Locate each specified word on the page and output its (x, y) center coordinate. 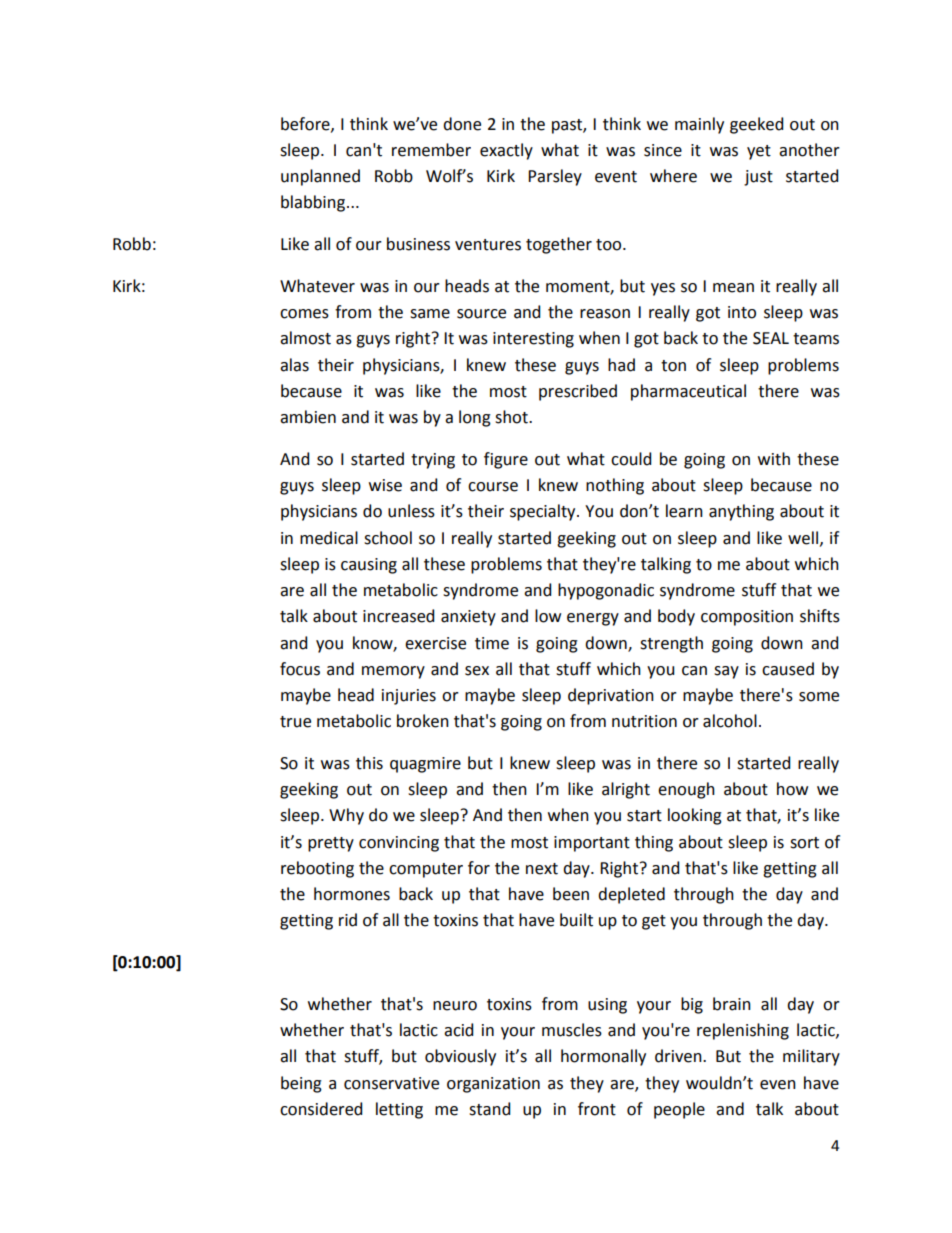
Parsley (555, 177)
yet (759, 152)
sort (804, 843)
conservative (391, 1083)
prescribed (578, 392)
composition (747, 618)
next (542, 869)
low (548, 616)
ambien (308, 417)
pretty (331, 844)
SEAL (771, 338)
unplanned (320, 177)
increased (398, 616)
